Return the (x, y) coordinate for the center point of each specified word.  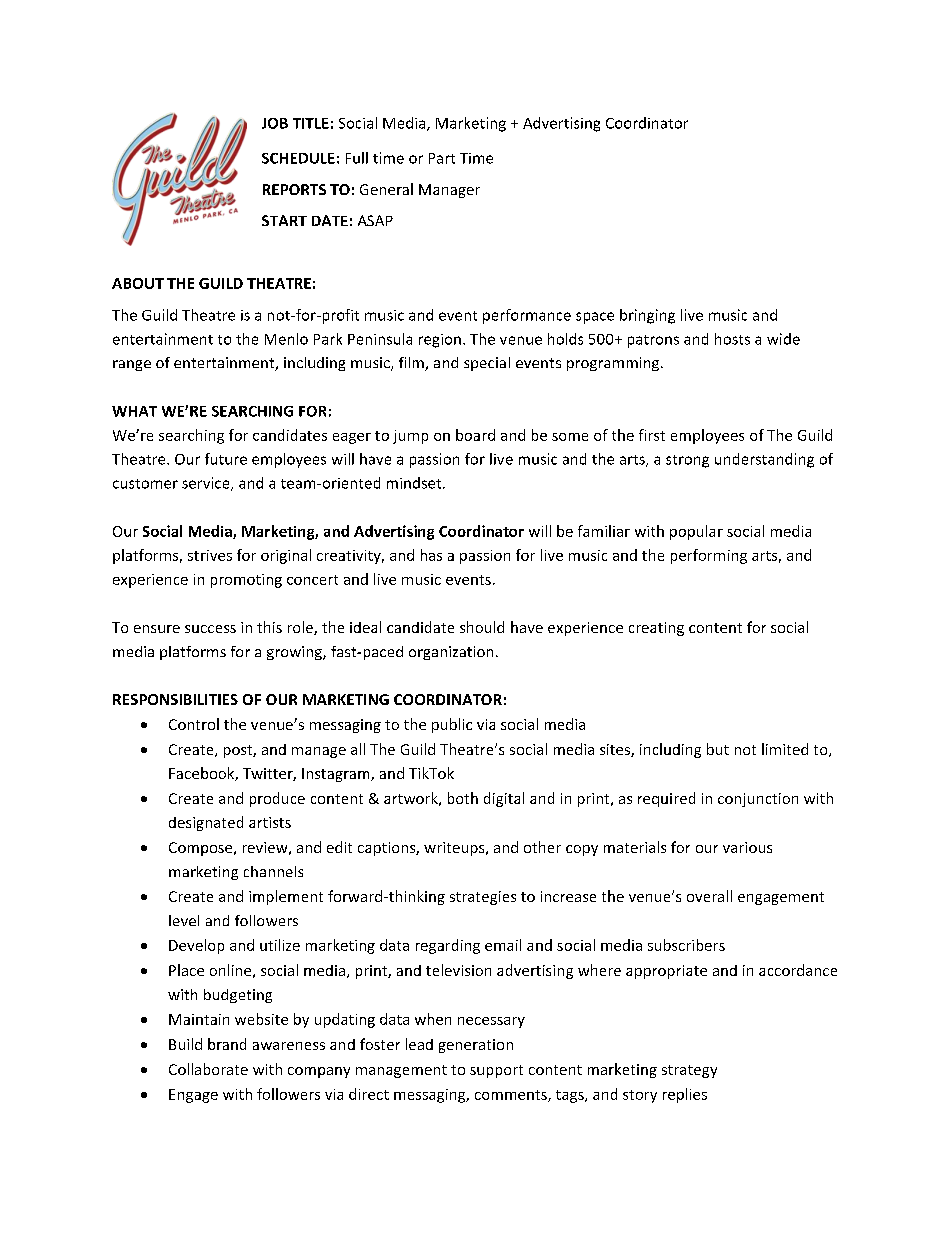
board (475, 435)
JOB (275, 123)
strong (687, 461)
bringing (647, 316)
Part (442, 158)
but (718, 749)
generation (476, 1046)
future (226, 459)
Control (194, 724)
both (463, 798)
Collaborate (208, 1069)
